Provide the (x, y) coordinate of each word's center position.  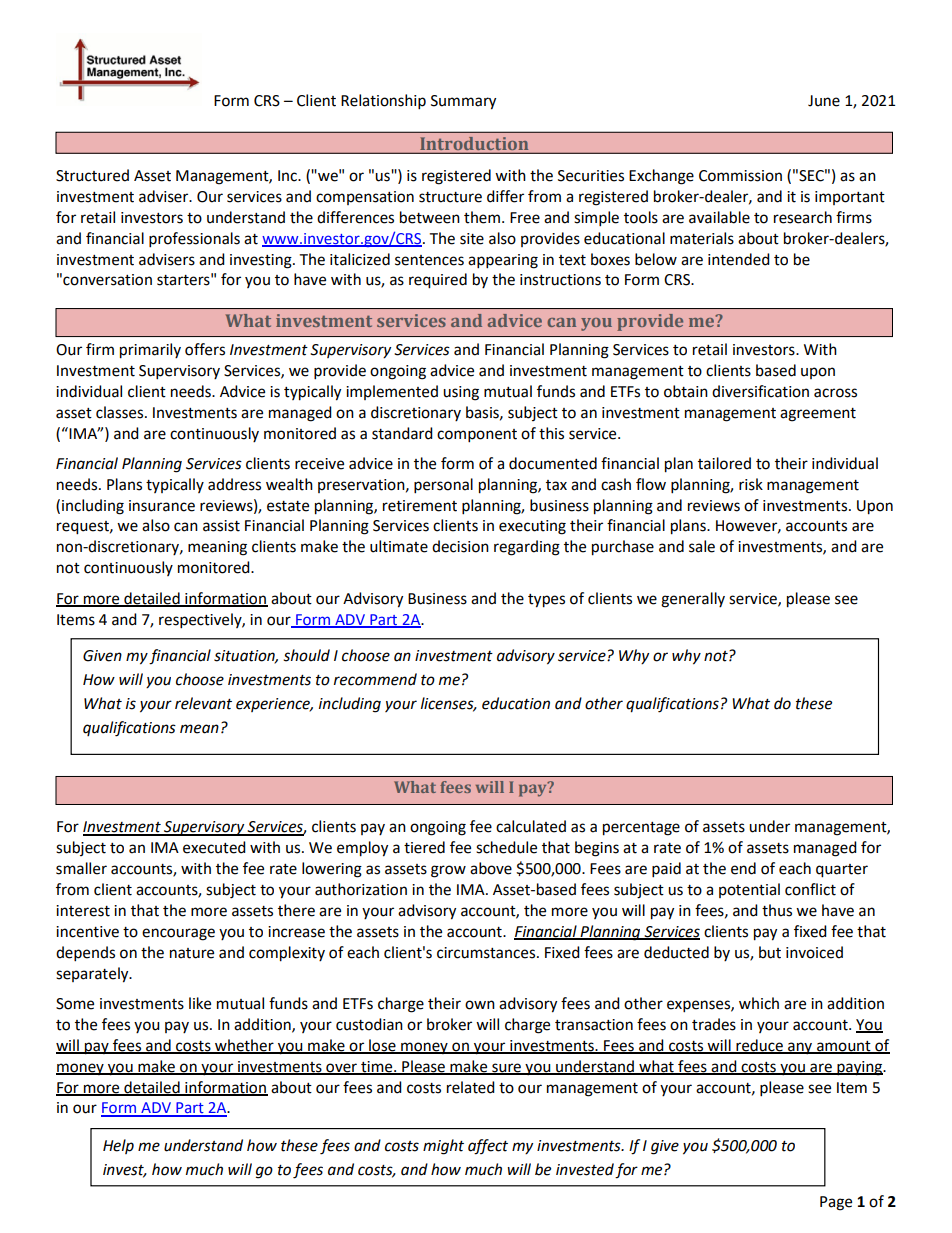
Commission (740, 176)
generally (693, 600)
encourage (178, 934)
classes (121, 412)
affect (488, 1147)
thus (777, 910)
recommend (375, 679)
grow (448, 871)
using (461, 393)
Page (836, 1203)
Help (118, 1146)
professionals (194, 240)
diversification (760, 391)
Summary (463, 102)
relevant (203, 703)
